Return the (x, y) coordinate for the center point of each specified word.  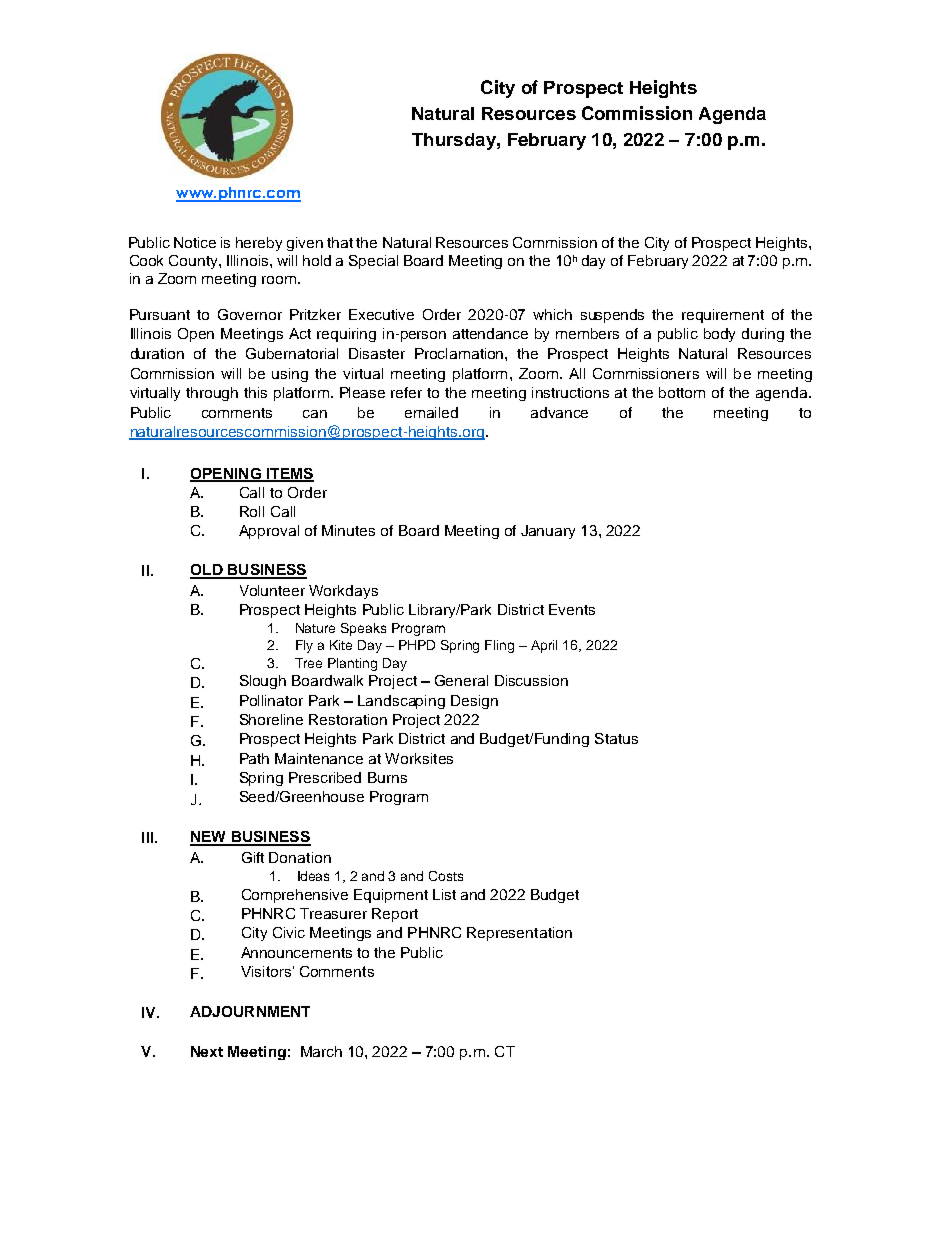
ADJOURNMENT (250, 1011)
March (321, 1051)
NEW (209, 838)
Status (616, 738)
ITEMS (289, 474)
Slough (263, 682)
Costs (446, 876)
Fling (499, 646)
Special (373, 262)
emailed (431, 412)
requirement (723, 316)
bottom (682, 392)
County (194, 262)
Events (572, 609)
